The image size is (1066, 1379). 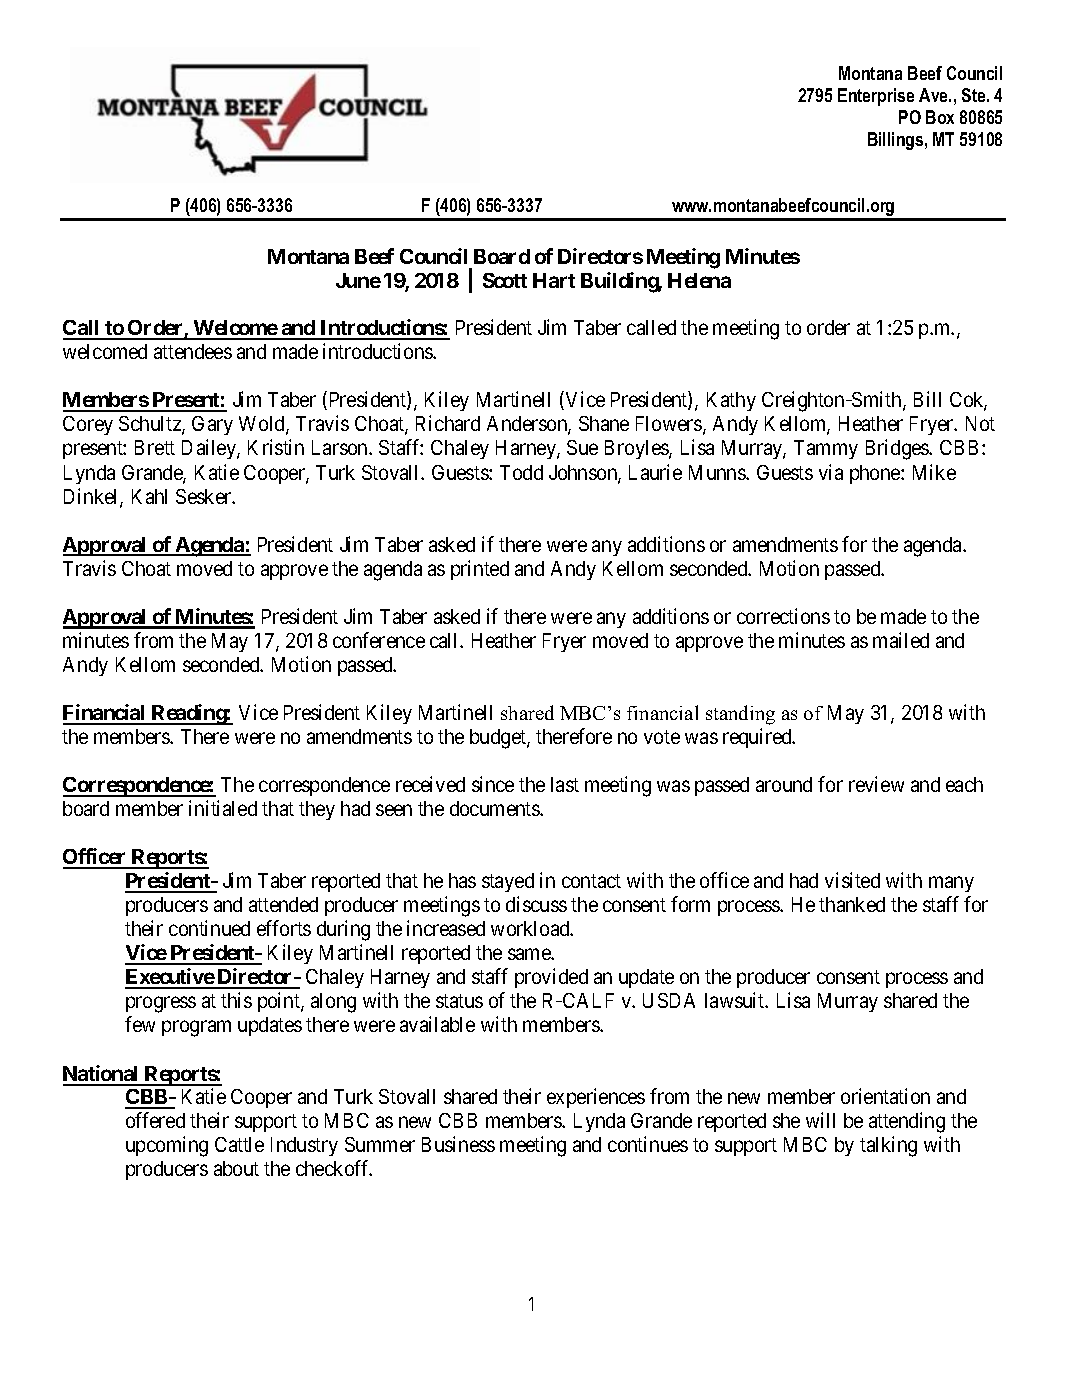 I want to click on Business, so click(x=458, y=1144).
